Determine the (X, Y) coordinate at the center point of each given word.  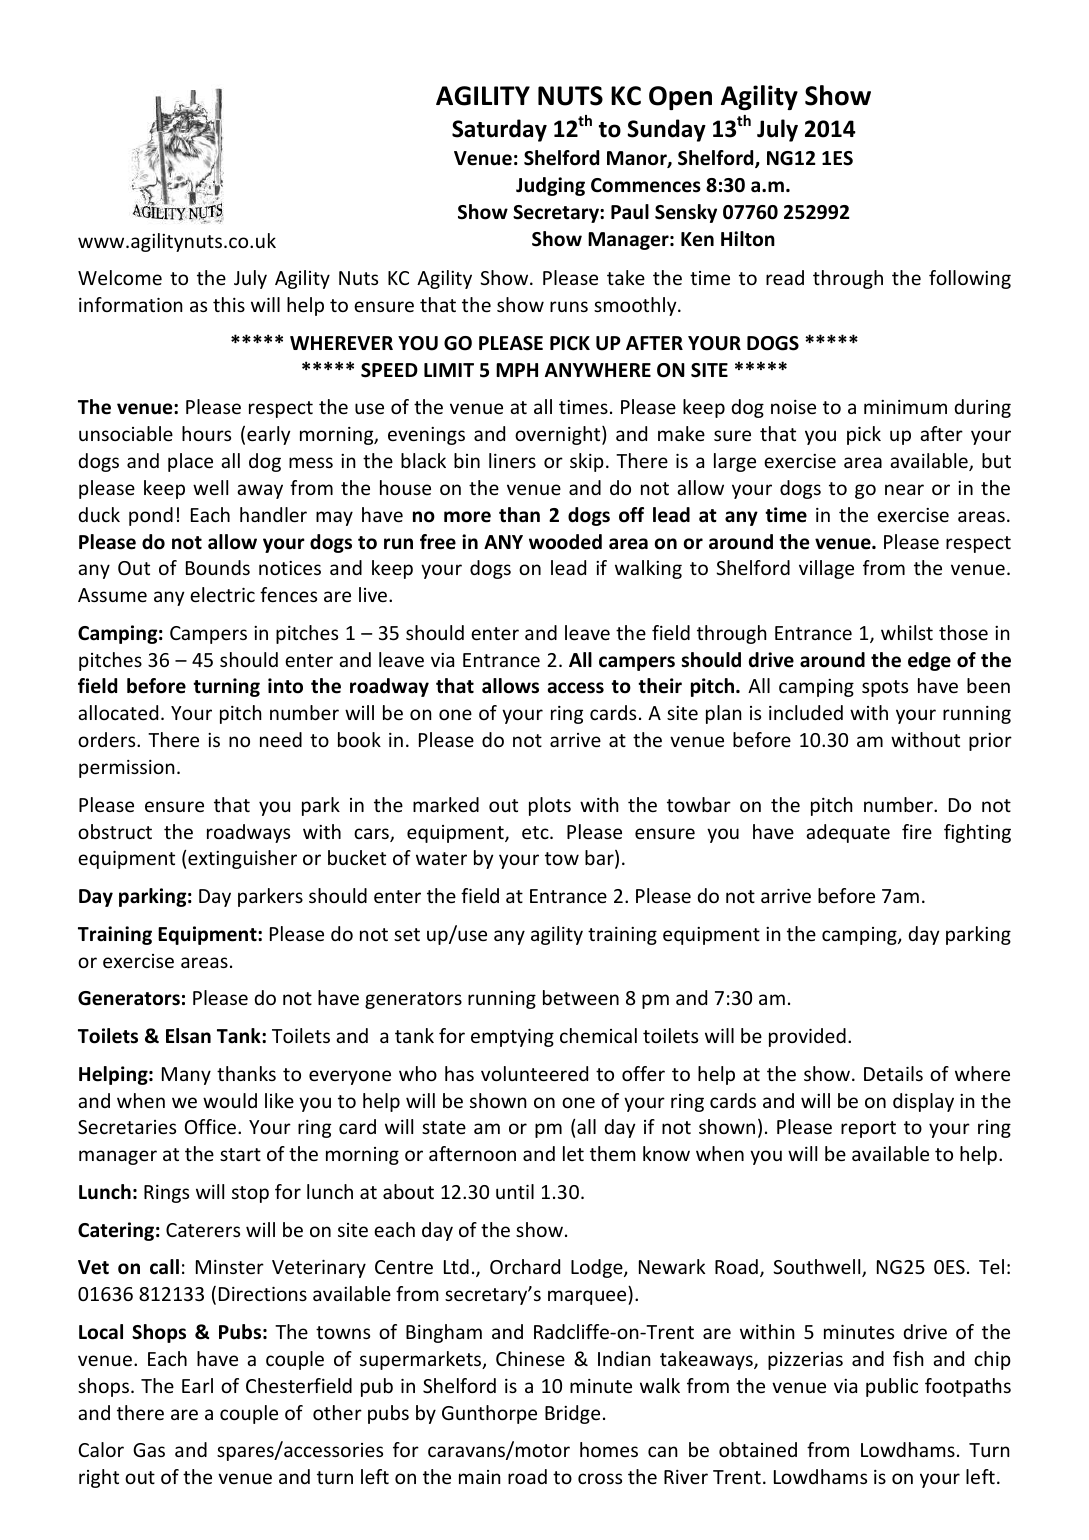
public (892, 1387)
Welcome (120, 277)
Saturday (499, 130)
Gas (149, 1450)
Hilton (748, 239)
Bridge (572, 1414)
